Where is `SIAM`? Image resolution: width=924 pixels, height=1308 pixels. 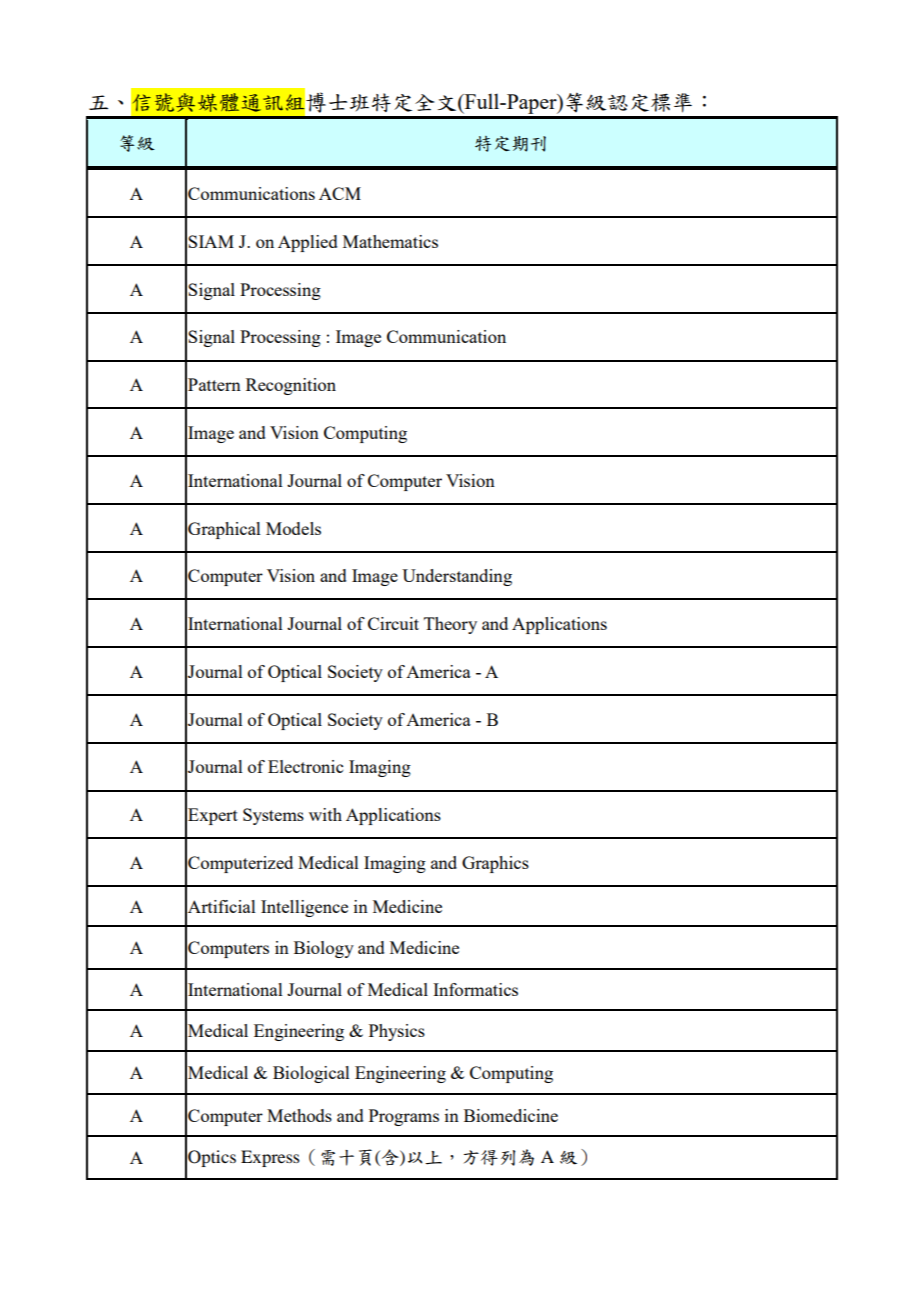 SIAM is located at coordinates (211, 241).
